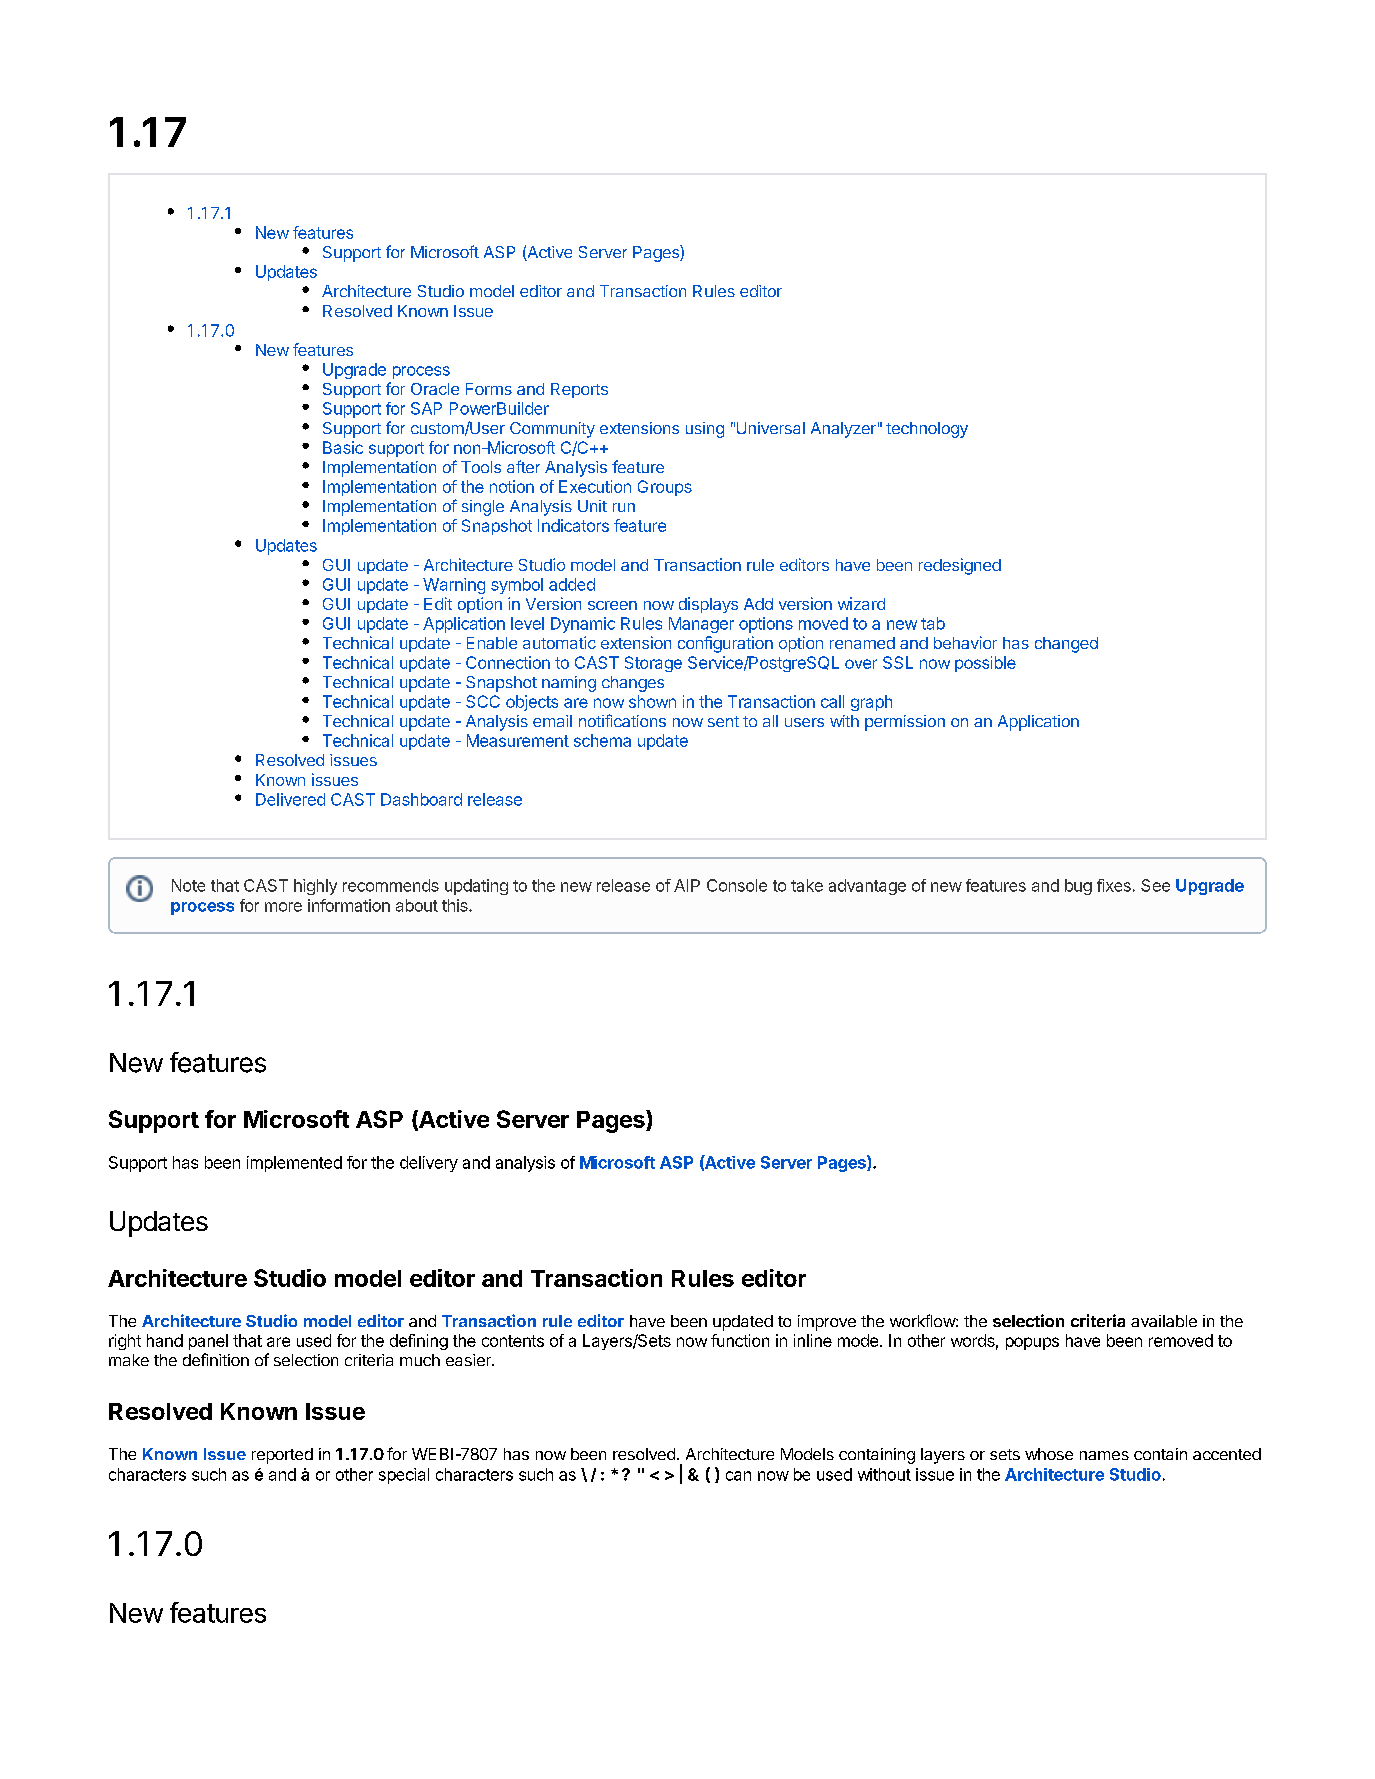 The height and width of the image is (1779, 1375). Describe the element at coordinates (343, 447) in the image. I see `Basic` at that location.
